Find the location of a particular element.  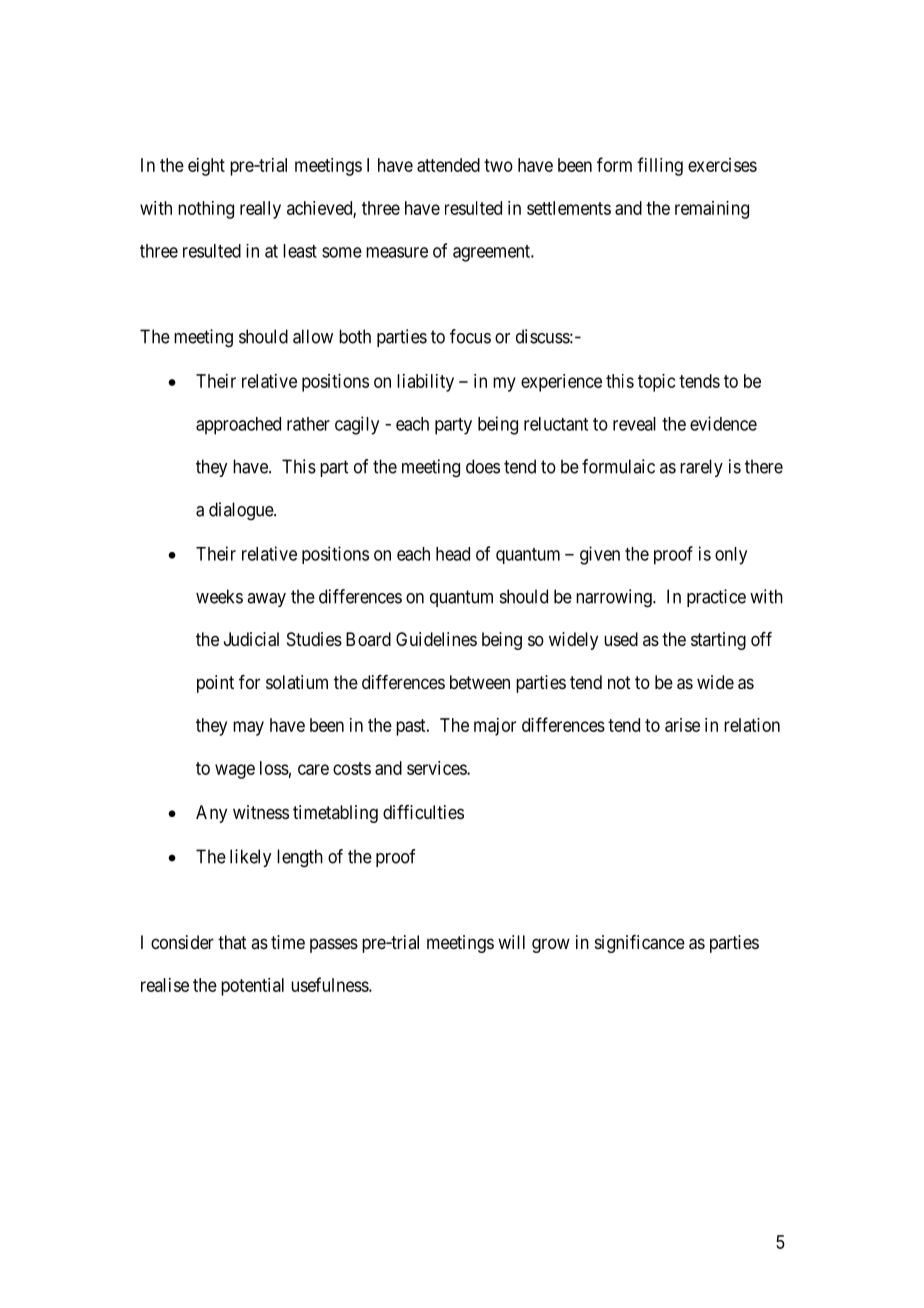

head is located at coordinates (453, 554).
